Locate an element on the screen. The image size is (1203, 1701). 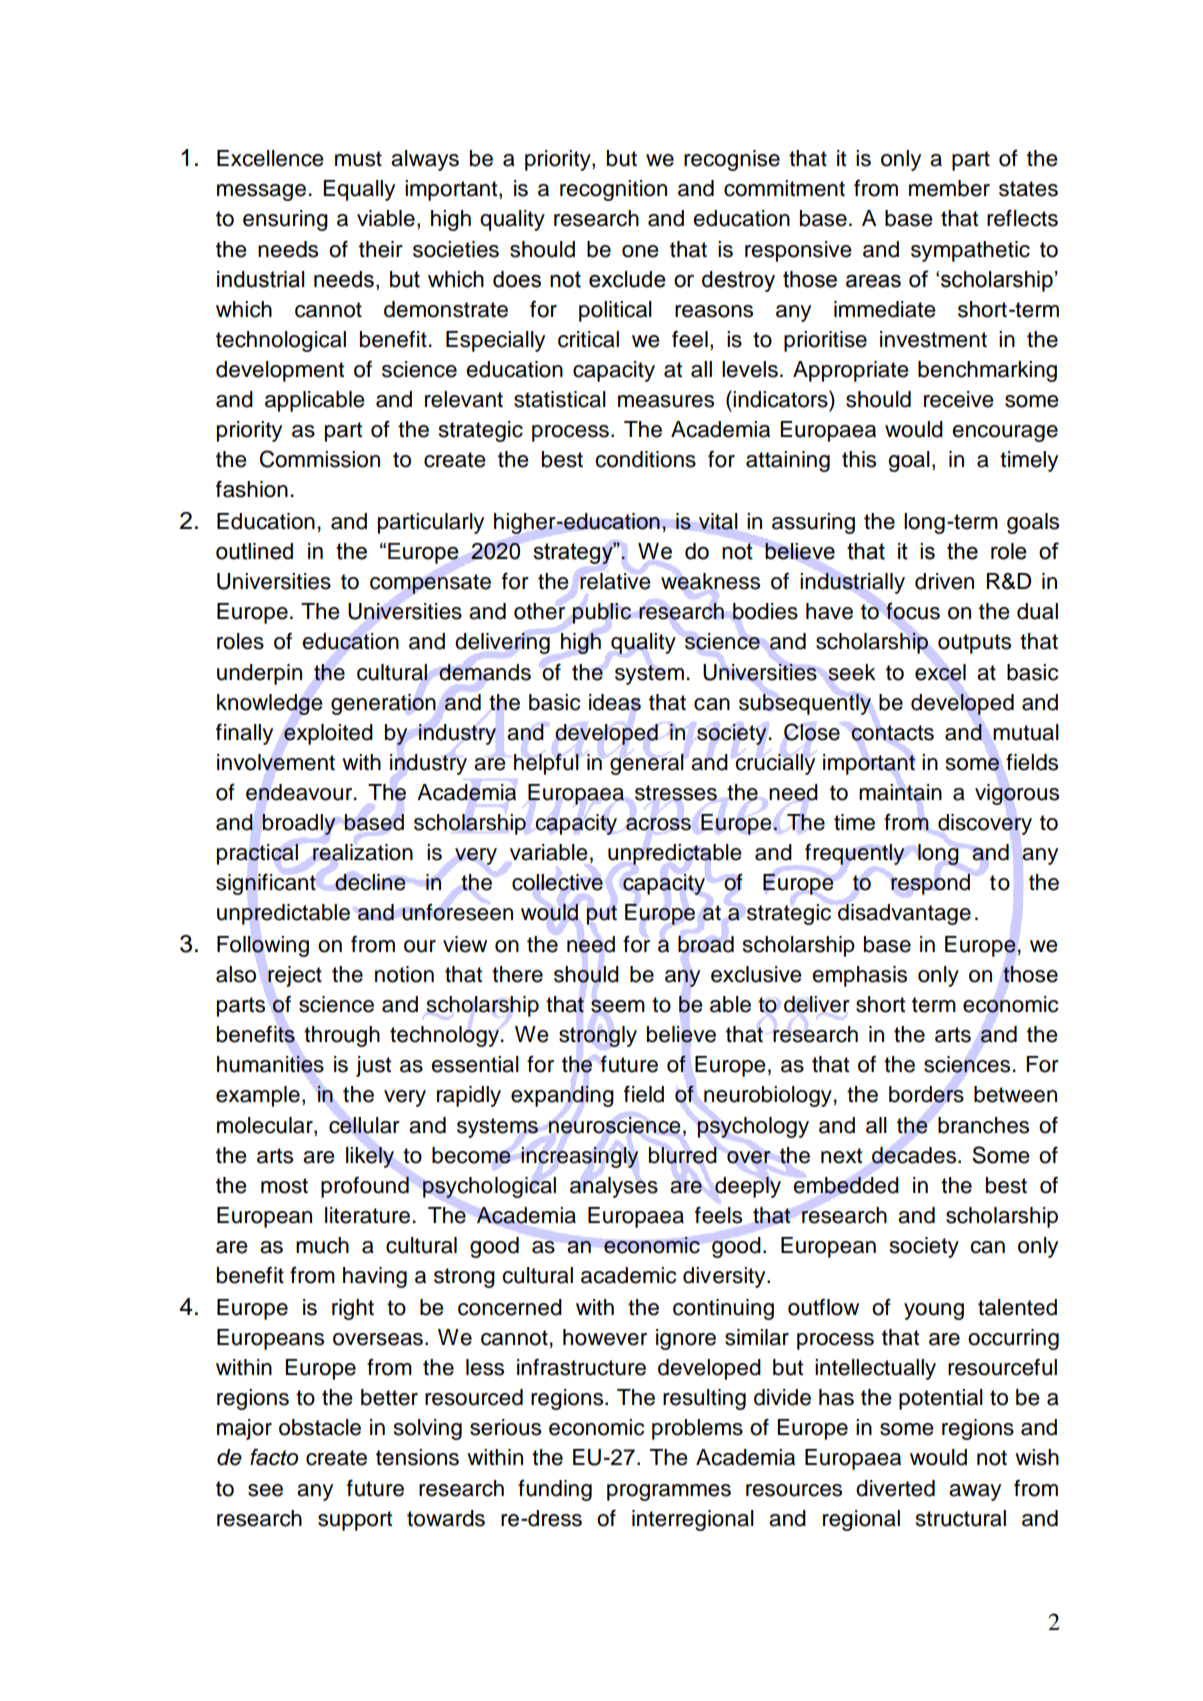
support is located at coordinates (355, 1521).
